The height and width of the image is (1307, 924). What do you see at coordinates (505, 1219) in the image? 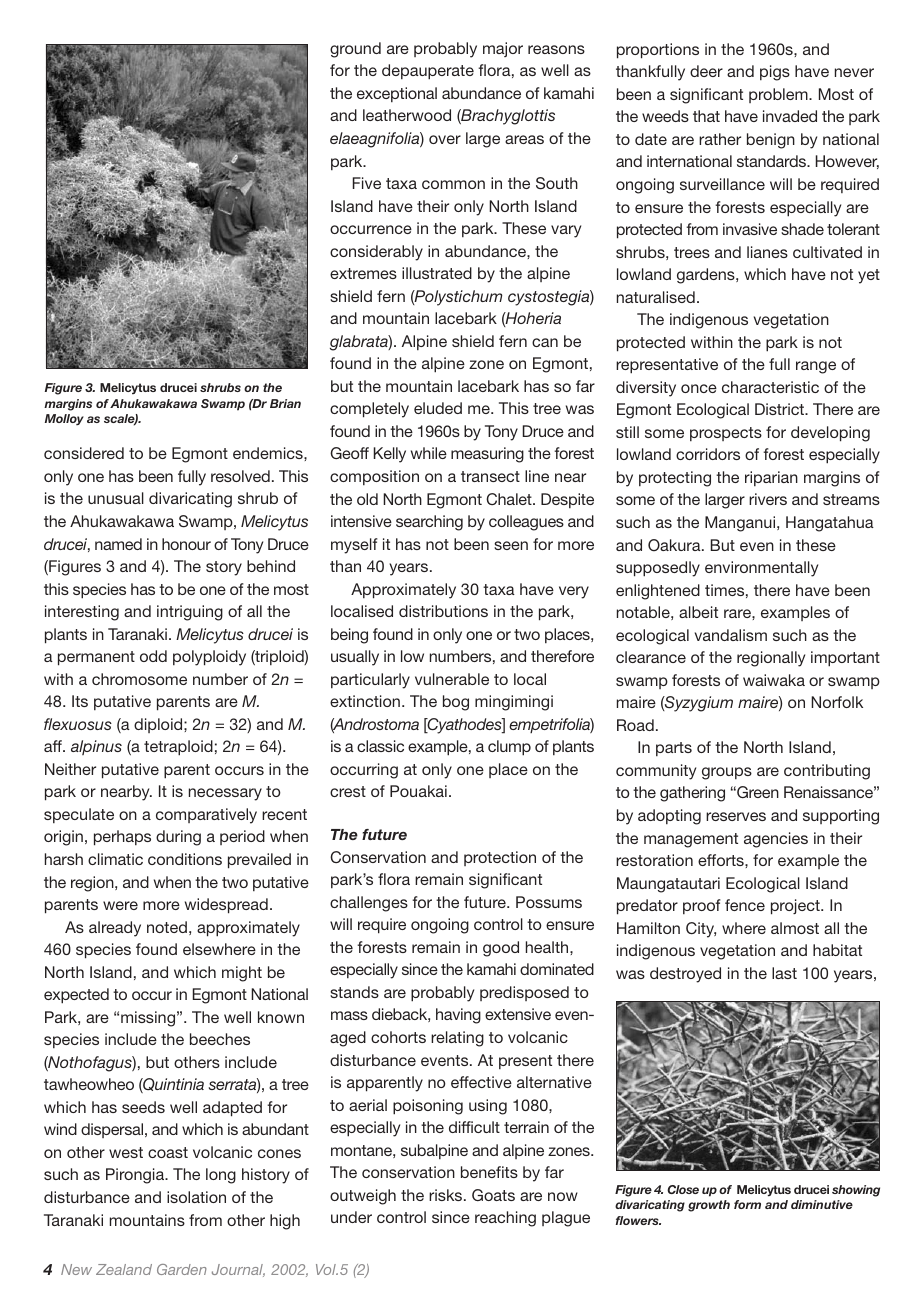
I see `reaching` at bounding box center [505, 1219].
